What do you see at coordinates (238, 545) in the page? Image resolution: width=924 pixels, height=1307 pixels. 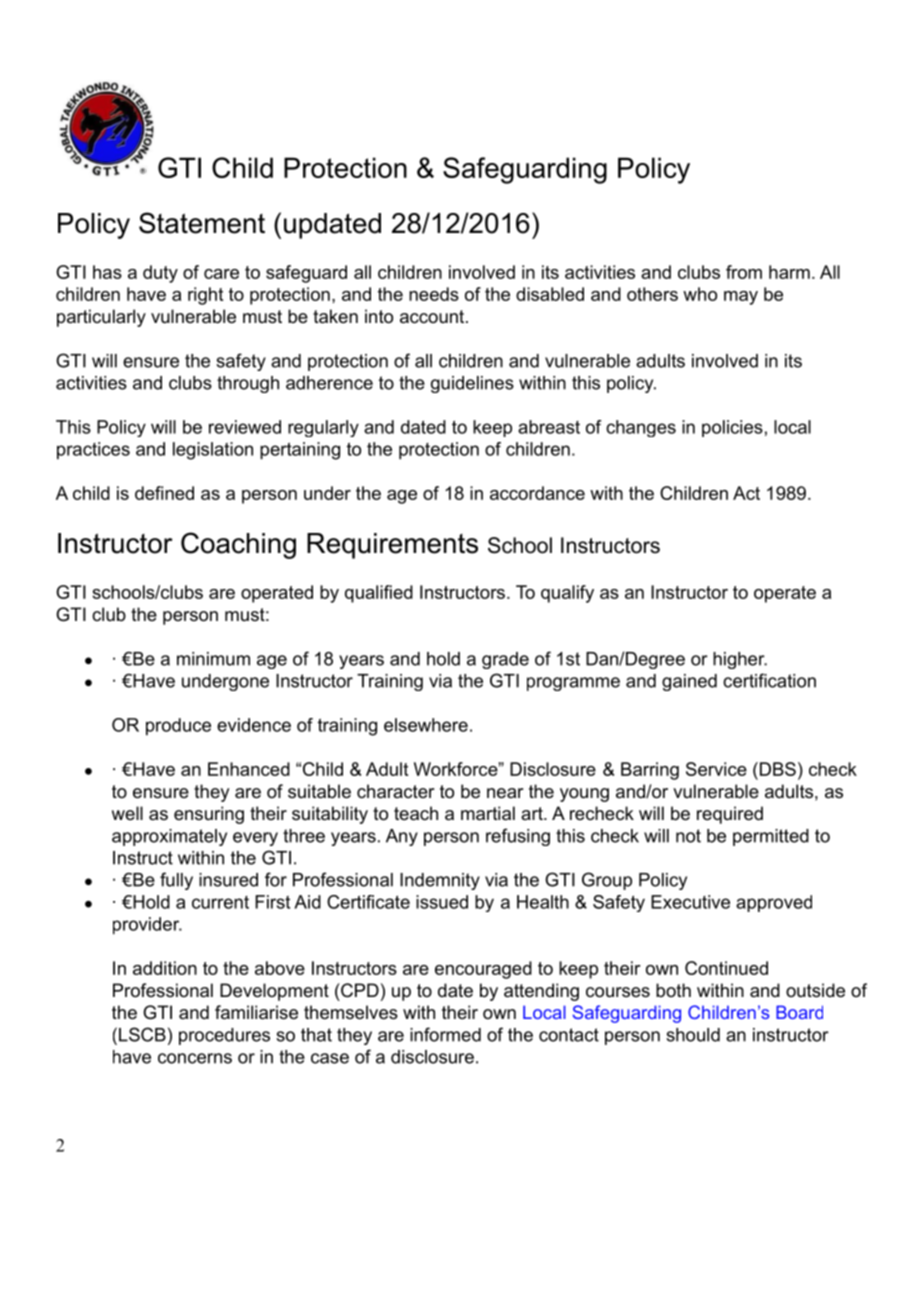 I see `Coaching` at bounding box center [238, 545].
